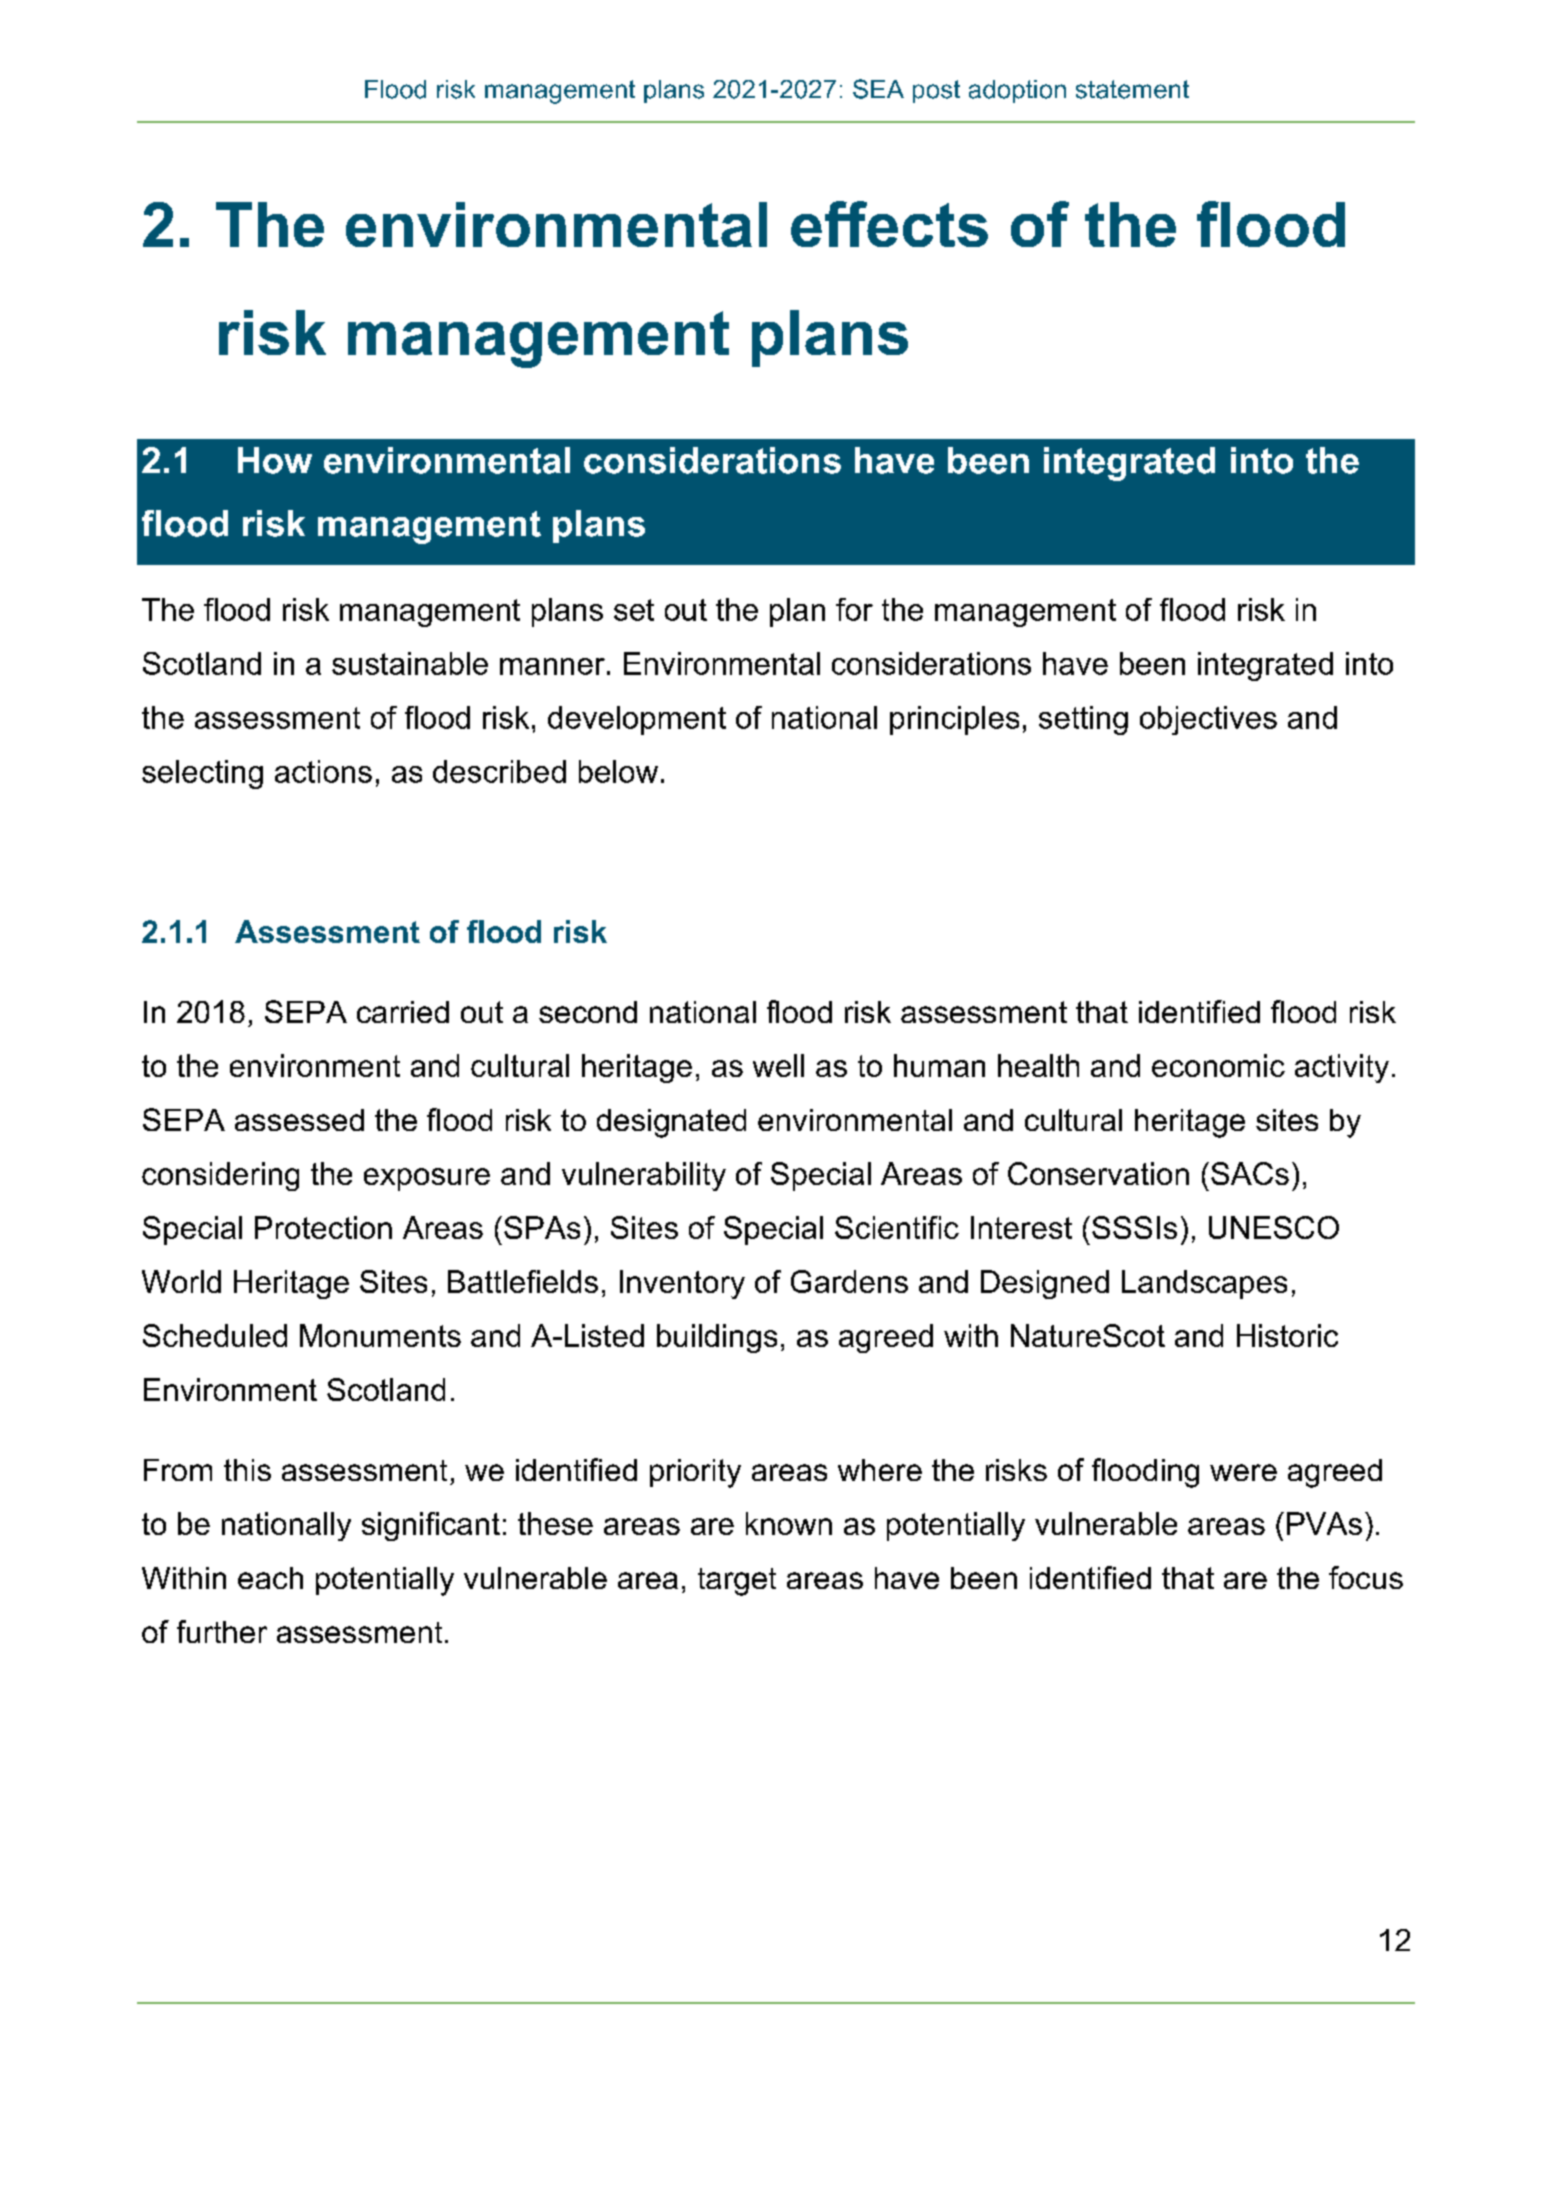 Image resolution: width=1553 pixels, height=2197 pixels. I want to click on actions, so click(323, 771).
